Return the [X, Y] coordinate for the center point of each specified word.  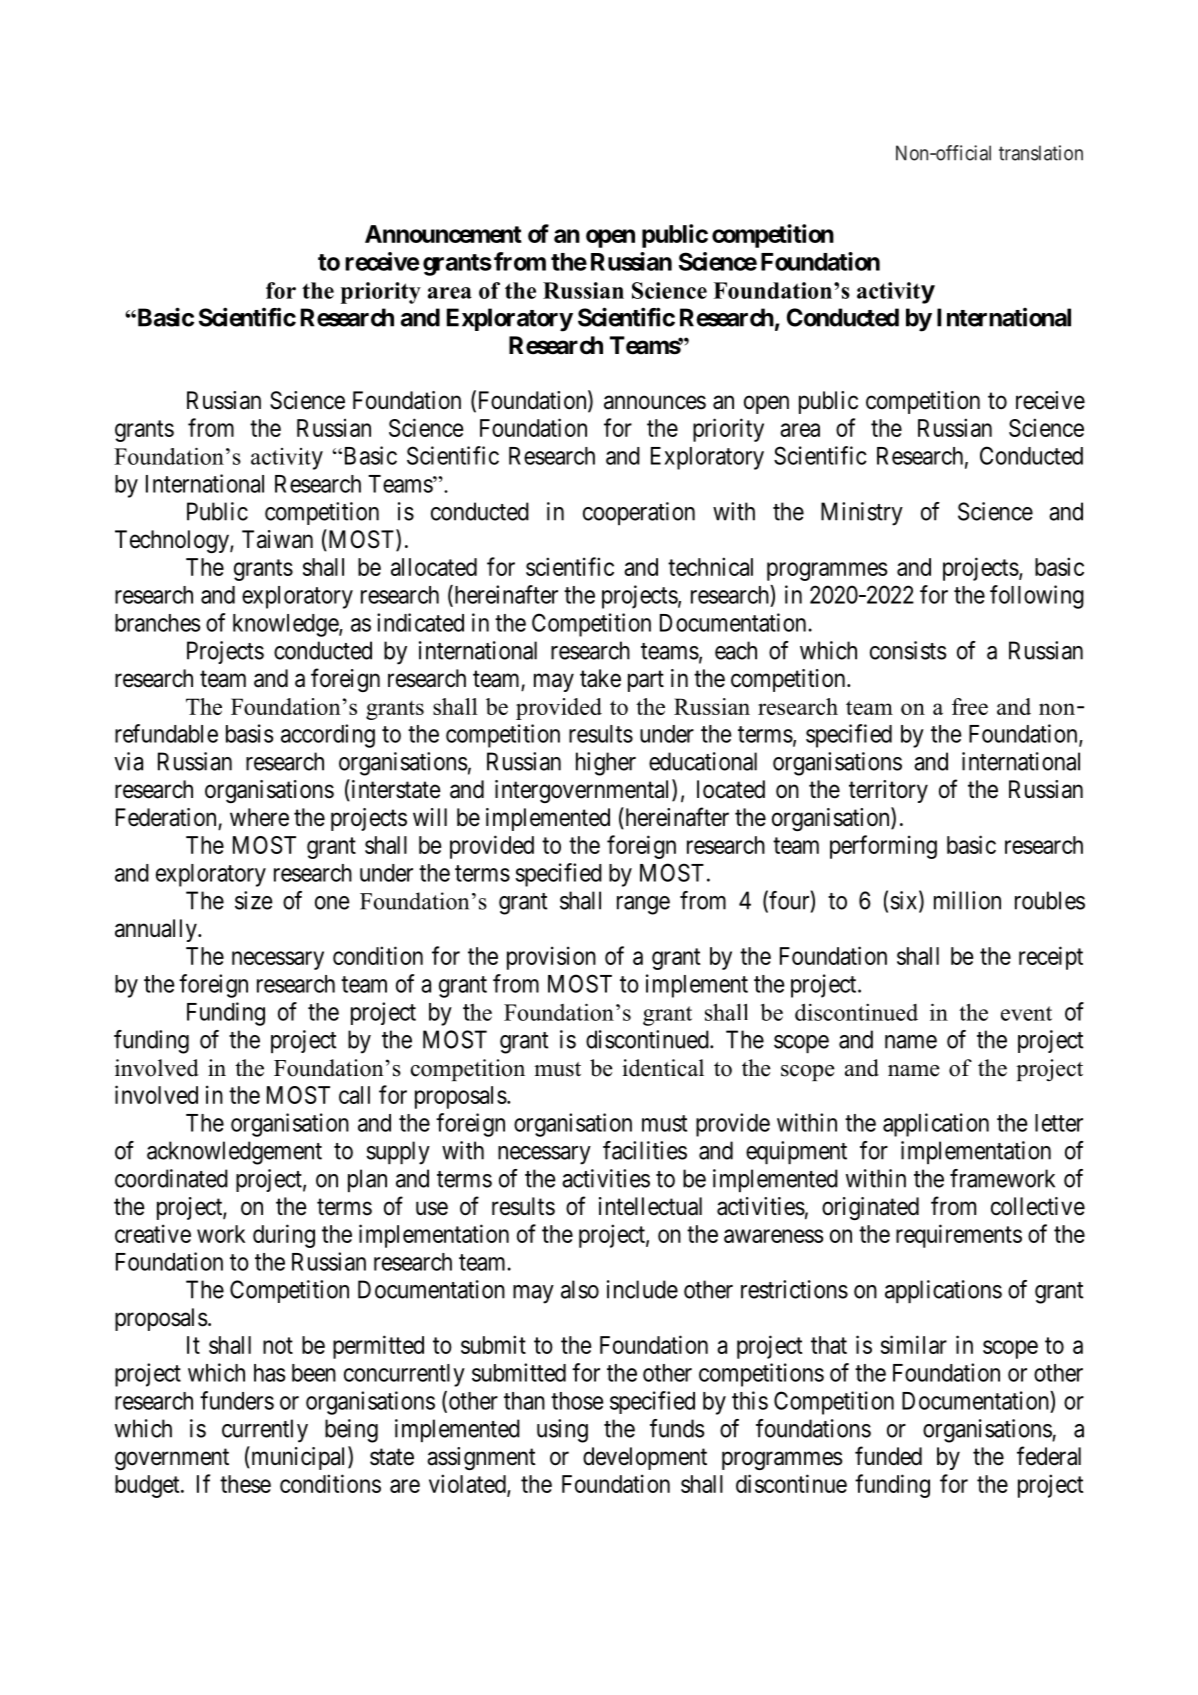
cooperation [639, 513]
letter [1059, 1123]
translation [1041, 153]
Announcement [443, 234]
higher [606, 764]
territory [888, 791]
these [245, 1484]
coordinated [171, 1178]
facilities [645, 1150]
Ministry [862, 514]
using [562, 1431]
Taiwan [277, 539]
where [259, 817]
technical [710, 566]
